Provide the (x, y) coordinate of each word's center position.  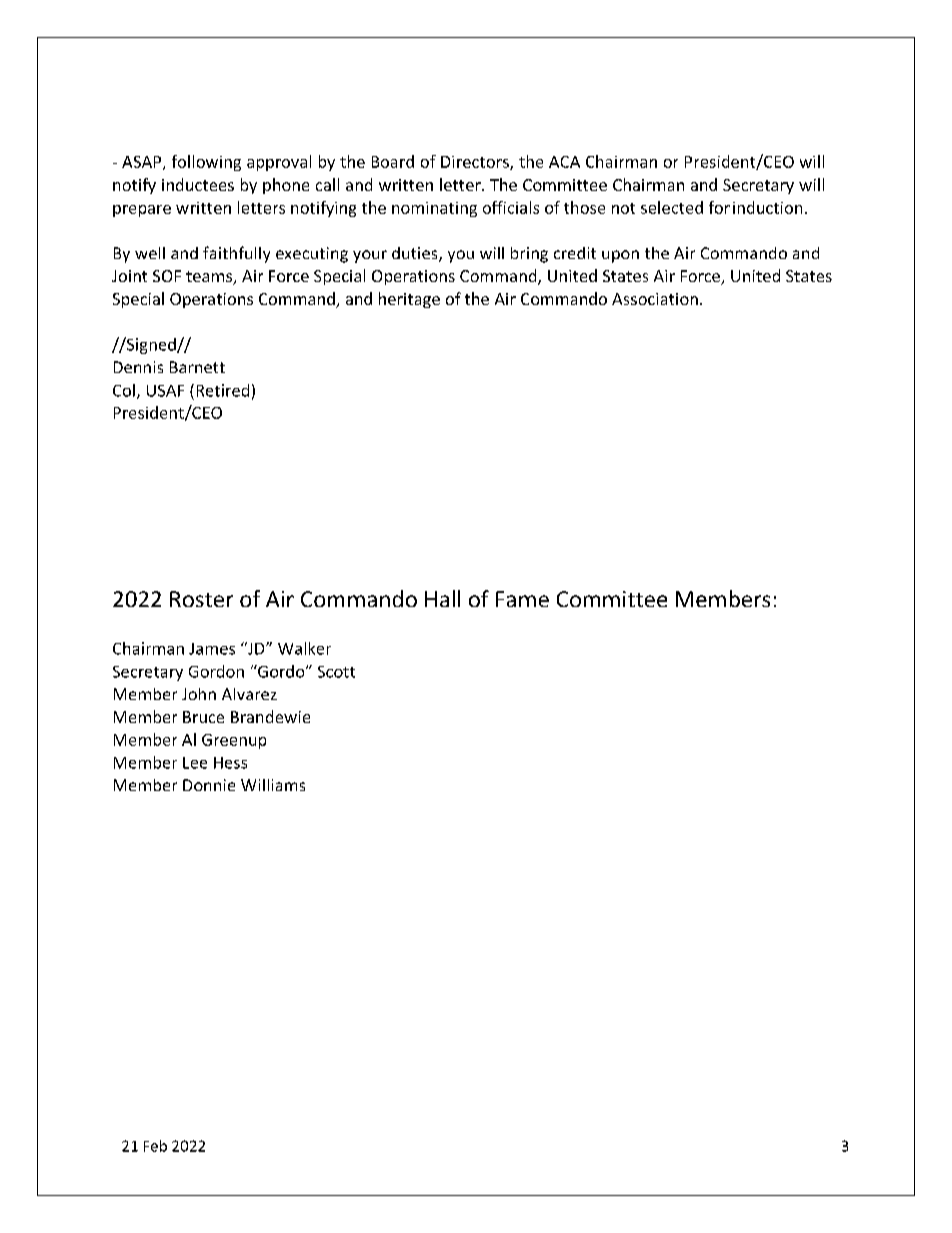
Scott (336, 672)
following (206, 163)
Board (393, 161)
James (212, 649)
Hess (230, 763)
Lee (195, 763)
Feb (155, 1146)
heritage (409, 300)
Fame (522, 599)
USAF (165, 391)
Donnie (209, 785)
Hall (442, 598)
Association (655, 299)
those (584, 207)
